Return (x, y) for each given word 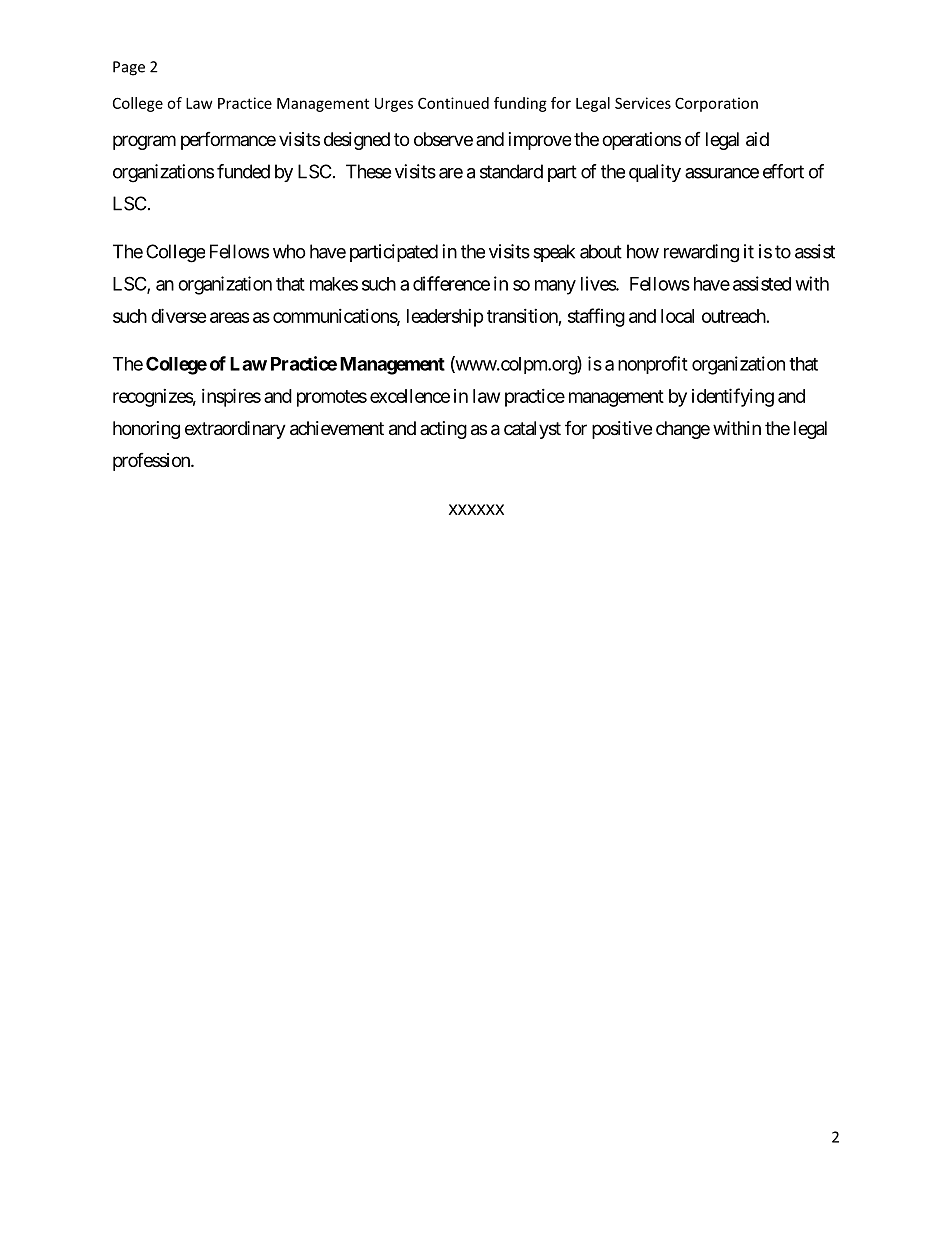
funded (243, 171)
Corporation (716, 104)
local (677, 316)
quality (655, 173)
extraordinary (235, 430)
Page (129, 68)
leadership (445, 318)
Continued (453, 103)
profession (152, 462)
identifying (733, 397)
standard (511, 171)
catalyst (532, 430)
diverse (179, 315)
